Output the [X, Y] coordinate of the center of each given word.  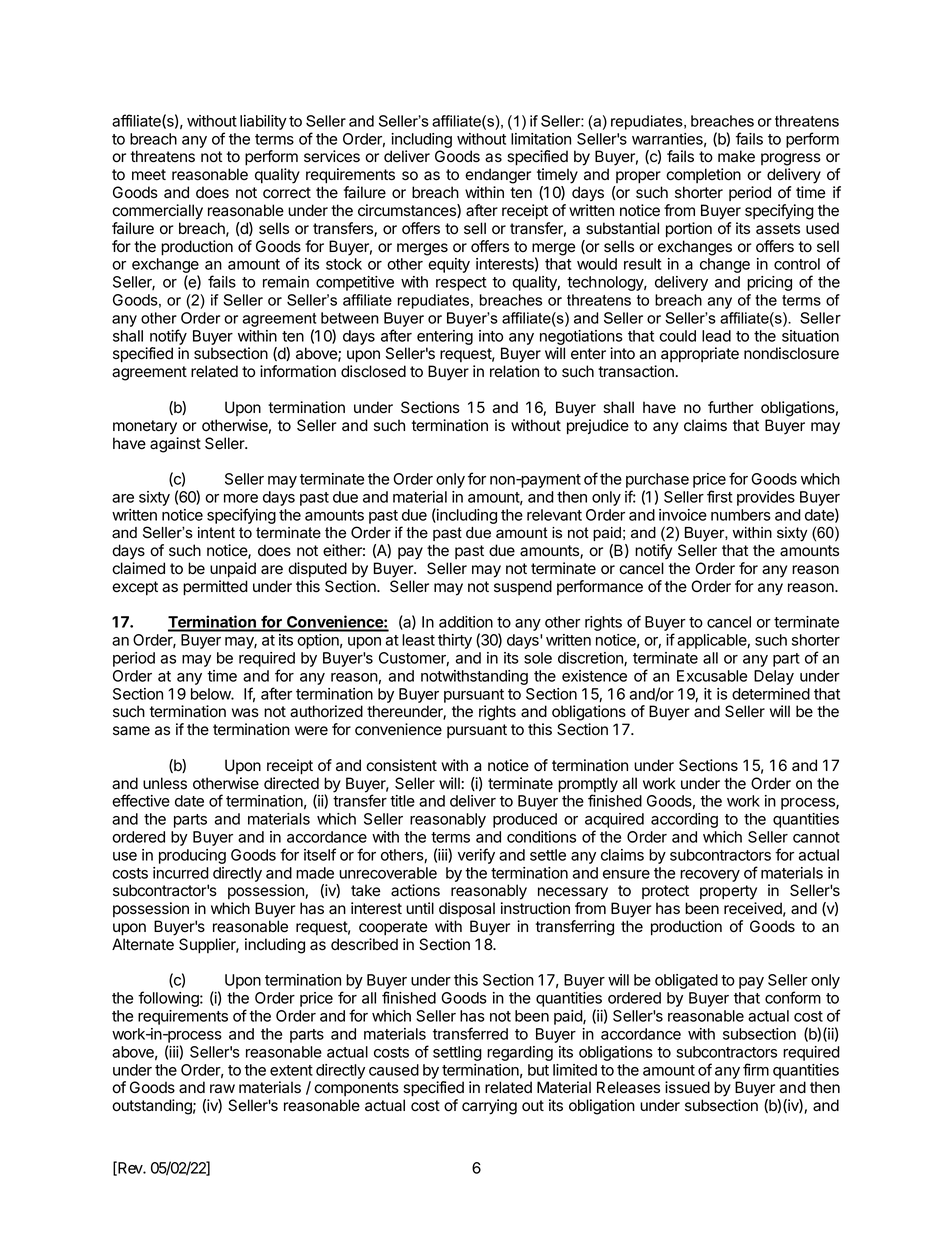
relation [514, 371]
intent [216, 533]
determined [771, 694]
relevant [554, 515]
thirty [455, 641]
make [736, 156]
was [245, 712]
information [298, 371]
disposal [467, 909]
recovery [710, 876]
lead [716, 336]
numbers [741, 515]
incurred [181, 873]
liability [263, 122]
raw [222, 1089]
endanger [498, 176]
